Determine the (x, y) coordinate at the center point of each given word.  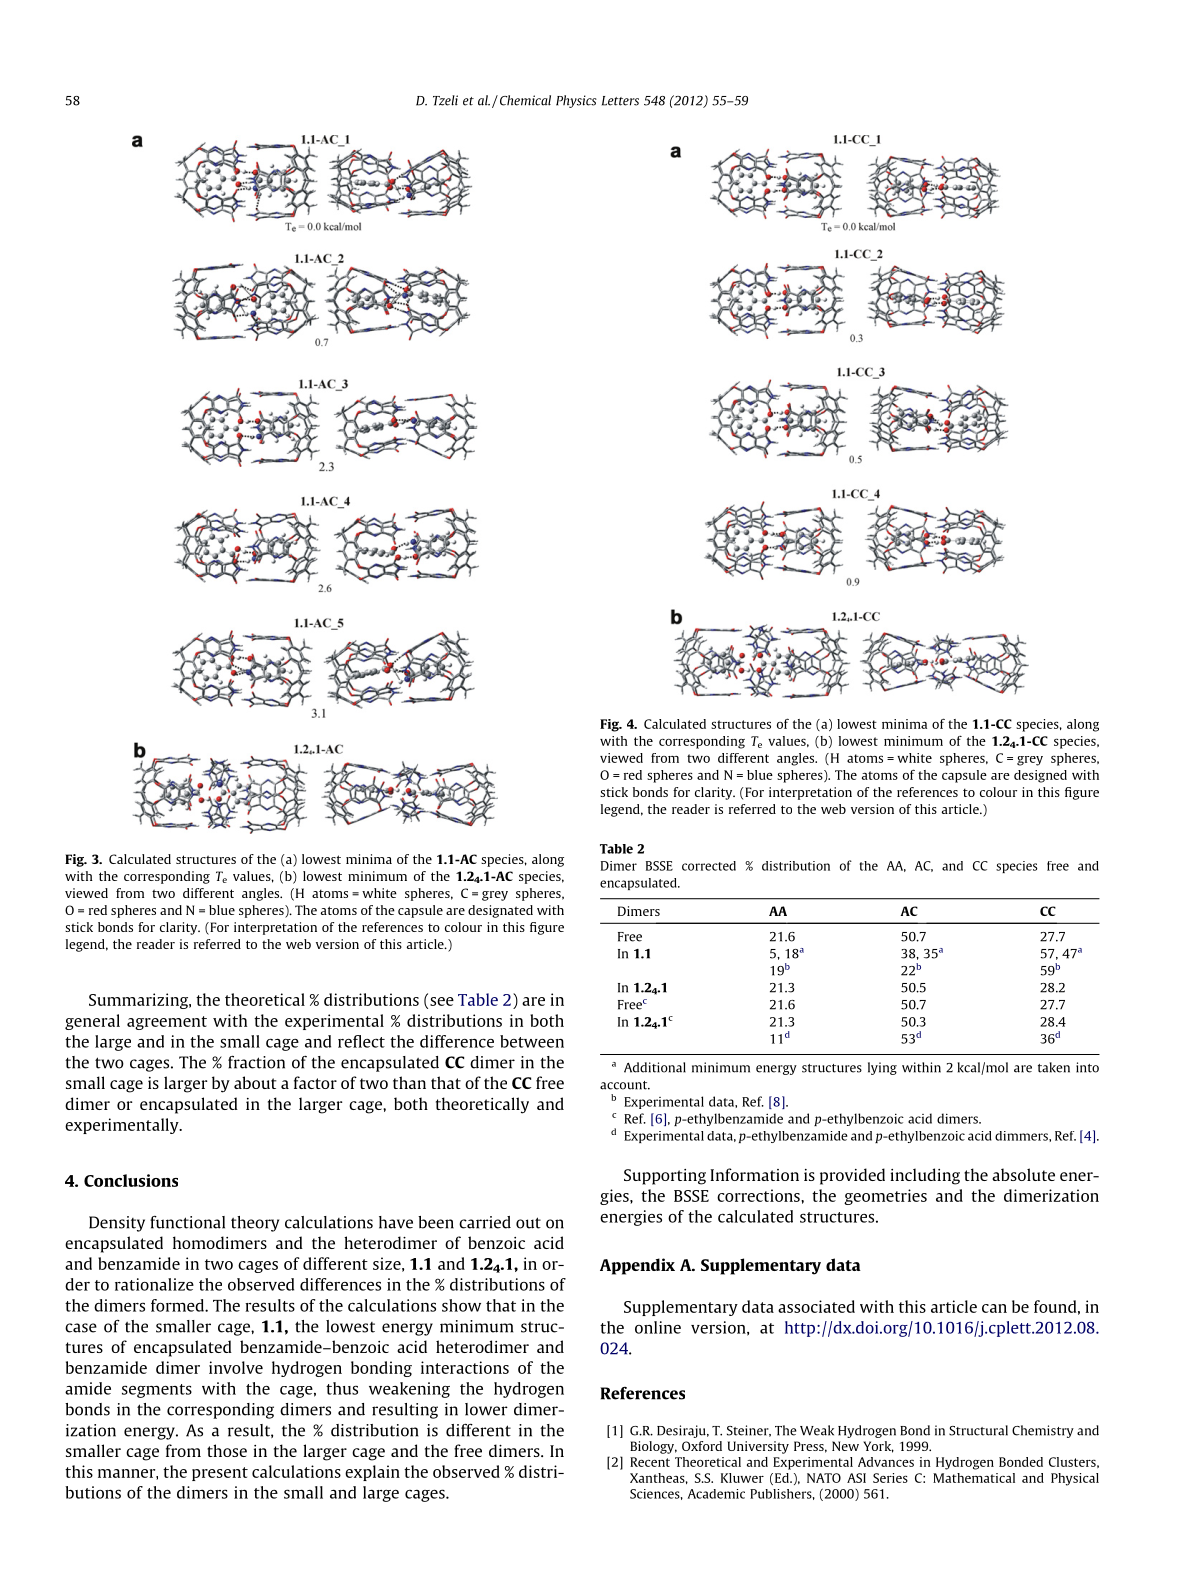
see (442, 1001)
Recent (650, 1462)
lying (882, 1068)
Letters (620, 101)
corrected (709, 866)
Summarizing (140, 1001)
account (625, 1085)
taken (1054, 1067)
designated (500, 911)
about (255, 1082)
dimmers (1022, 1136)
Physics (576, 101)
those (227, 1450)
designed (1040, 776)
